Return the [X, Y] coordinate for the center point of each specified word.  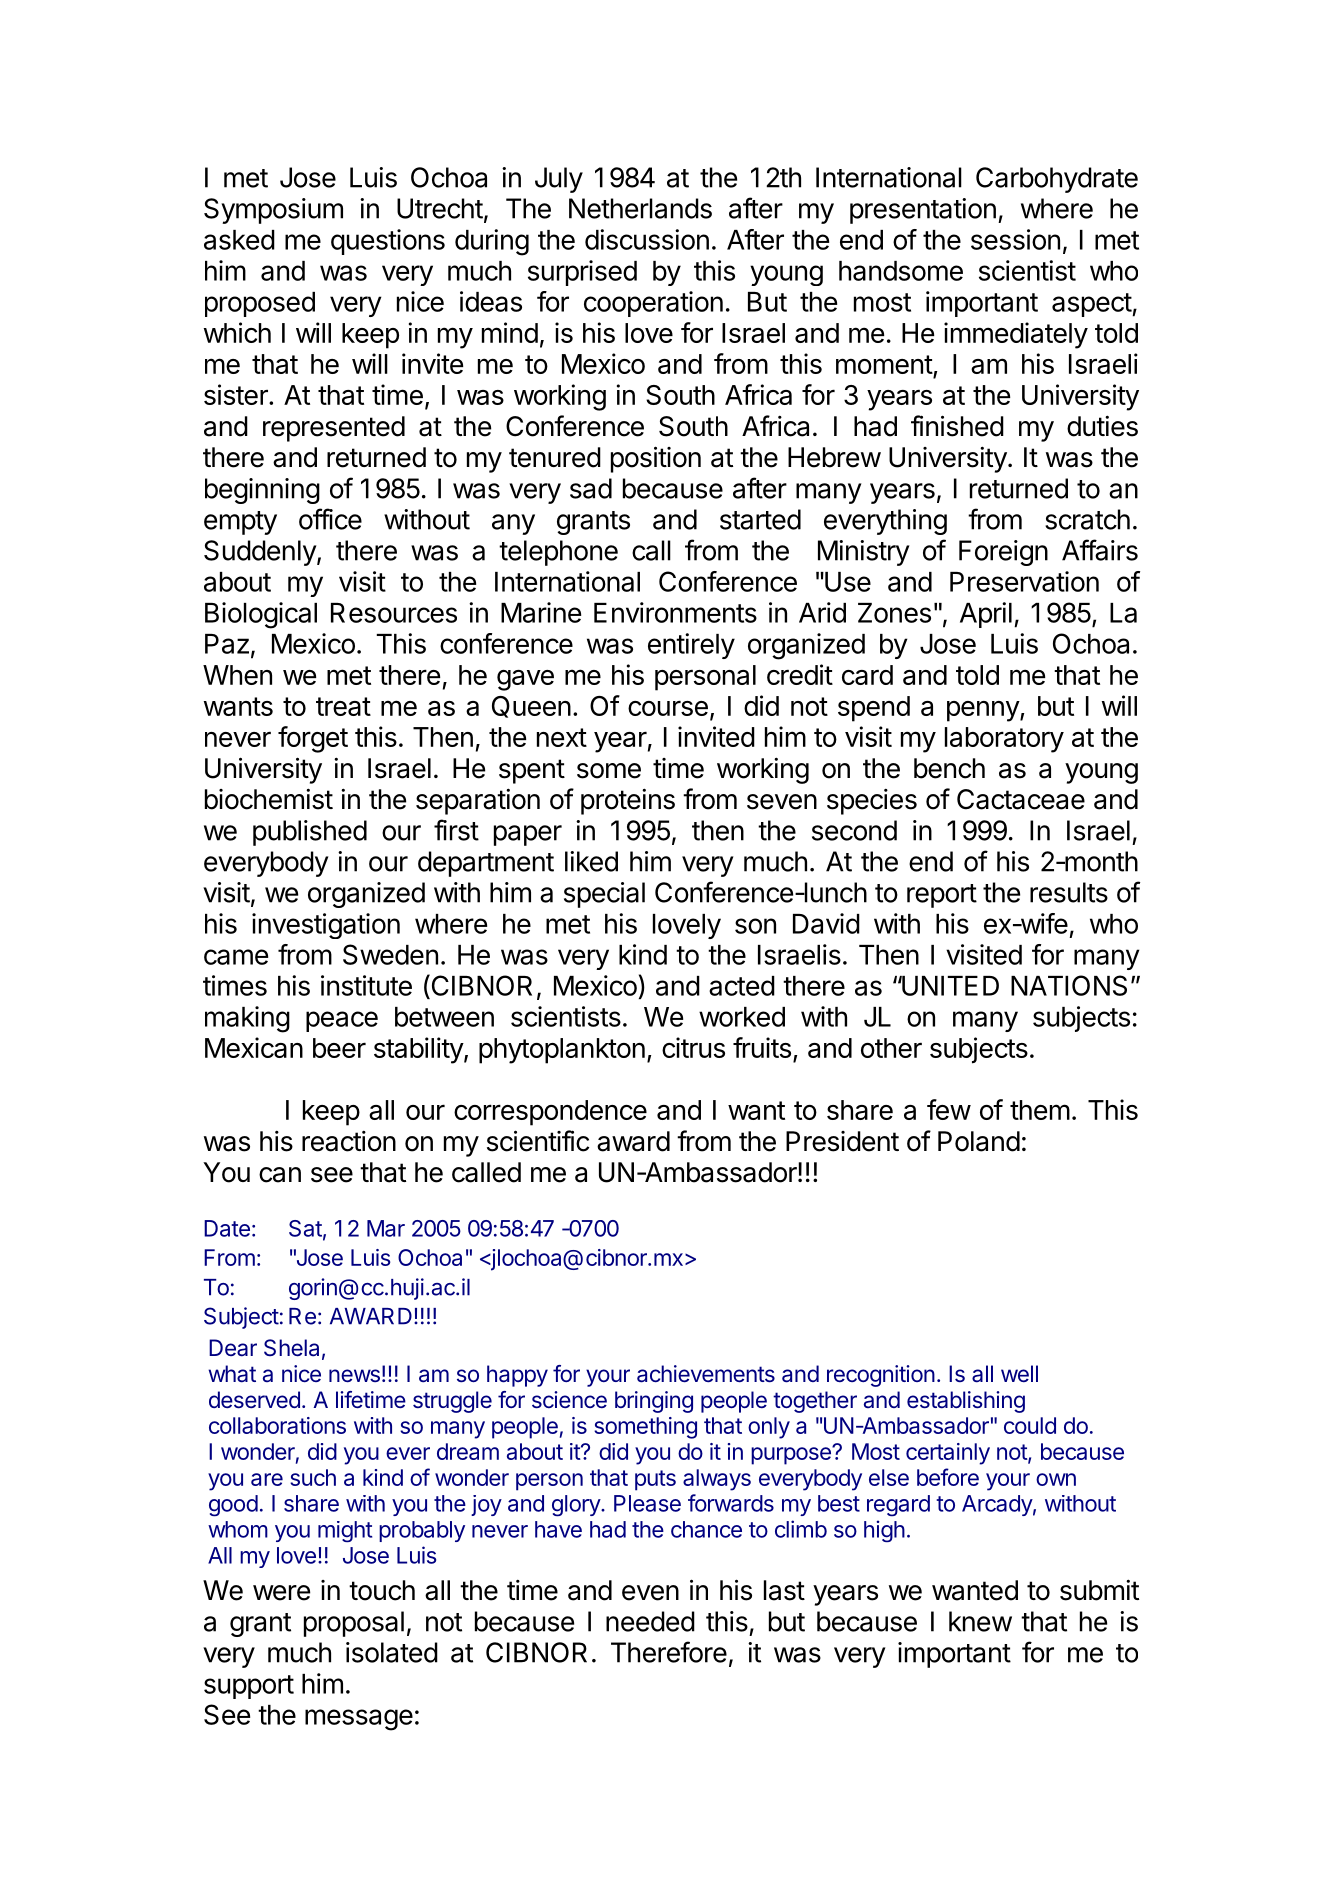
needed [650, 1621]
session [1015, 239]
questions [388, 242]
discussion [647, 239]
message [359, 1720]
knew [980, 1621]
